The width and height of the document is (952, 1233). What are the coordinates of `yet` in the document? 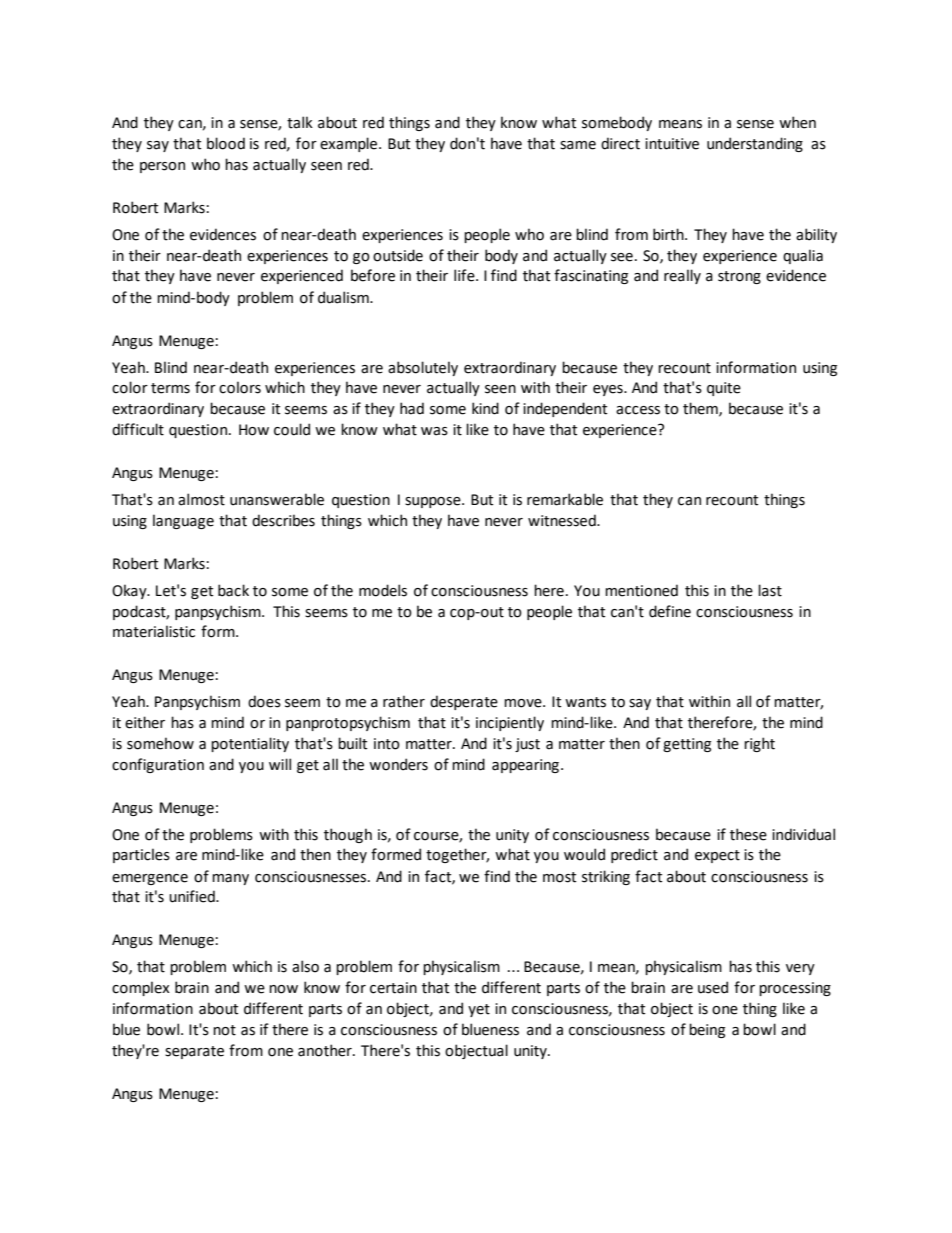 It's located at (479, 1010).
